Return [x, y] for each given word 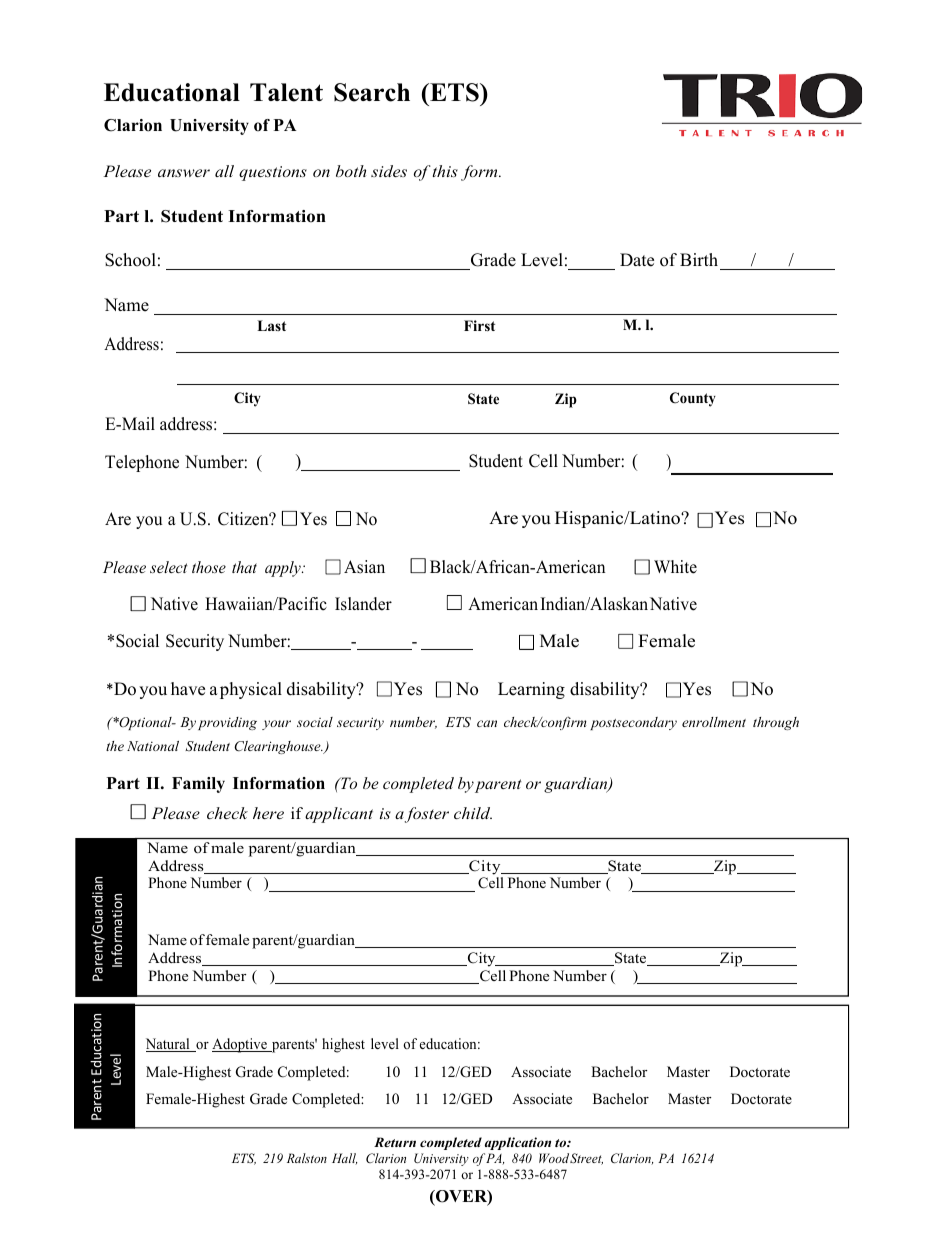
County [693, 399]
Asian [364, 567]
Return [395, 1142]
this [444, 171]
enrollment [714, 722]
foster [427, 815]
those [209, 567]
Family [198, 785]
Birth [699, 259]
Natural [169, 1045]
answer [184, 173]
